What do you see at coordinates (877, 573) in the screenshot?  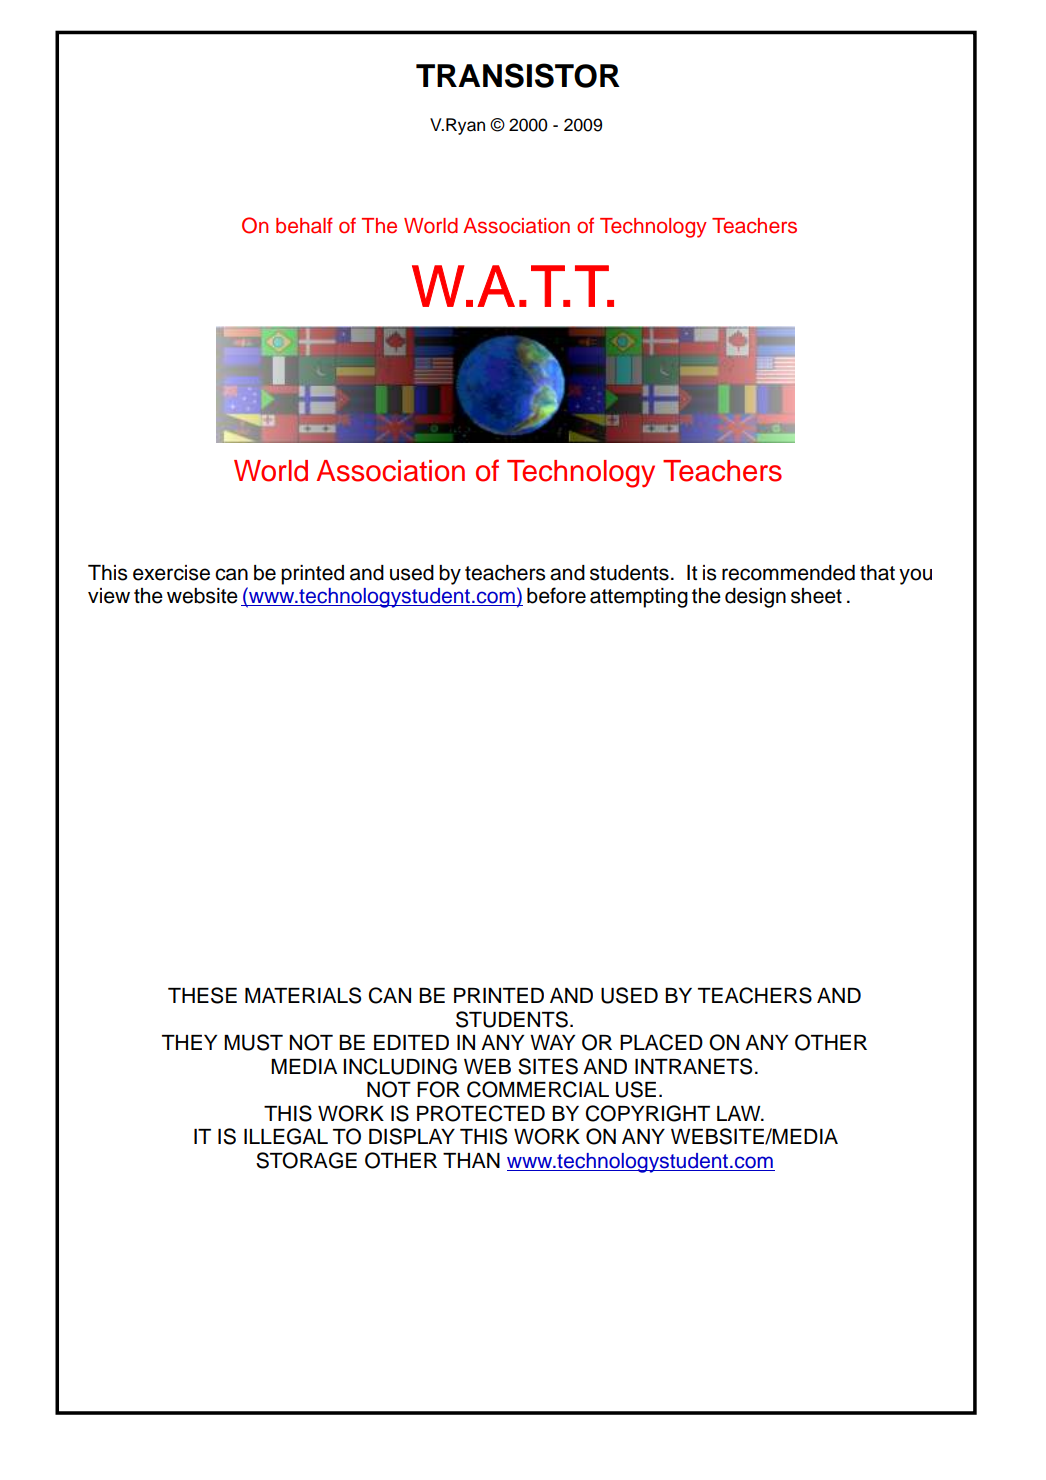 I see `that` at bounding box center [877, 573].
